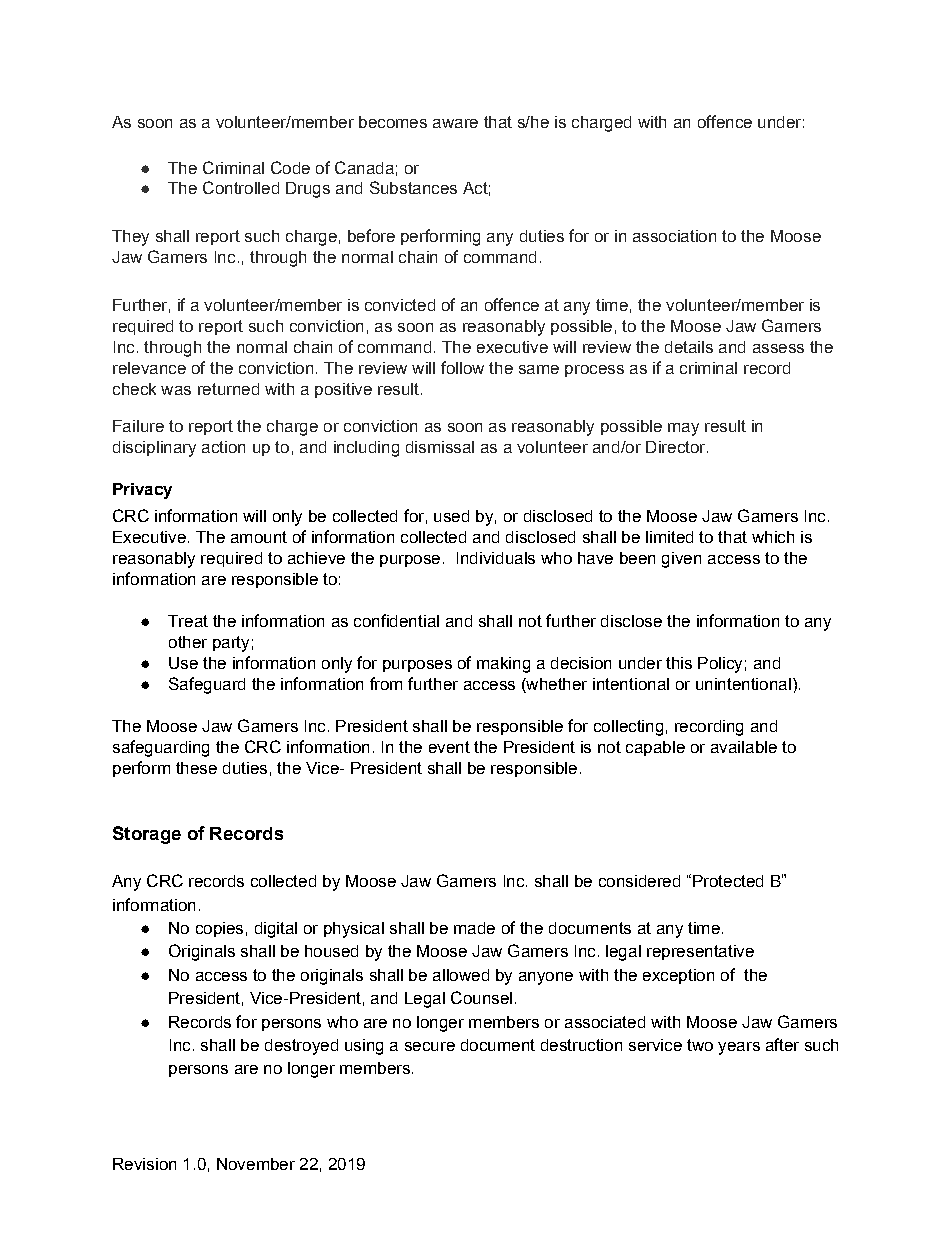 The image size is (952, 1233). I want to click on aware, so click(455, 123).
